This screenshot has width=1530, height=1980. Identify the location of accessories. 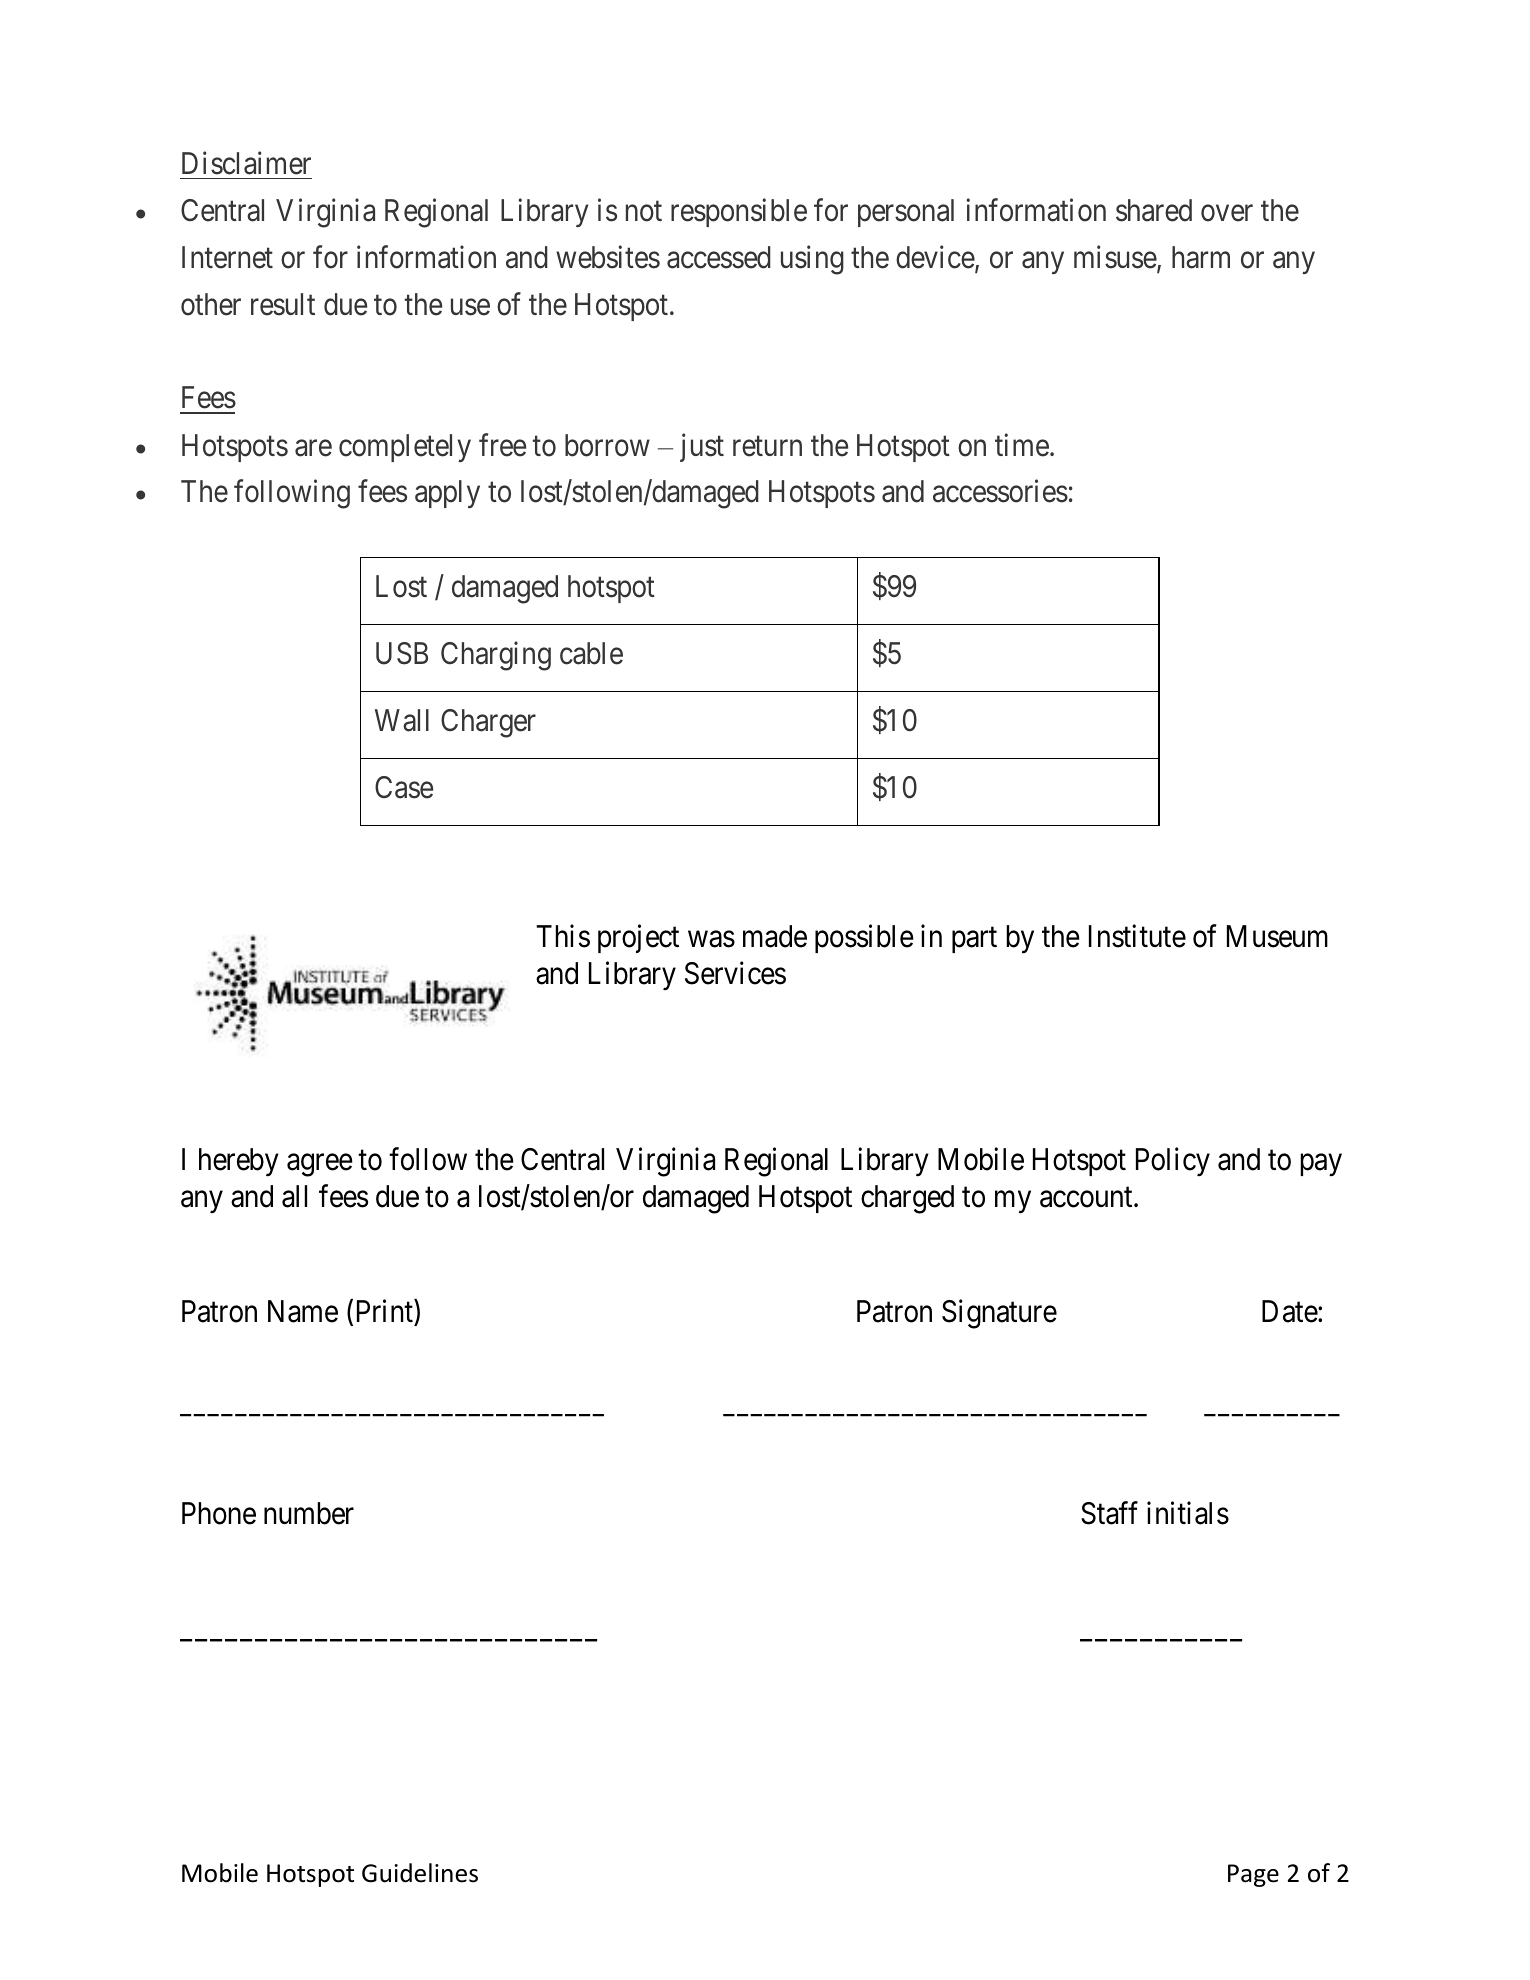
(1000, 491).
